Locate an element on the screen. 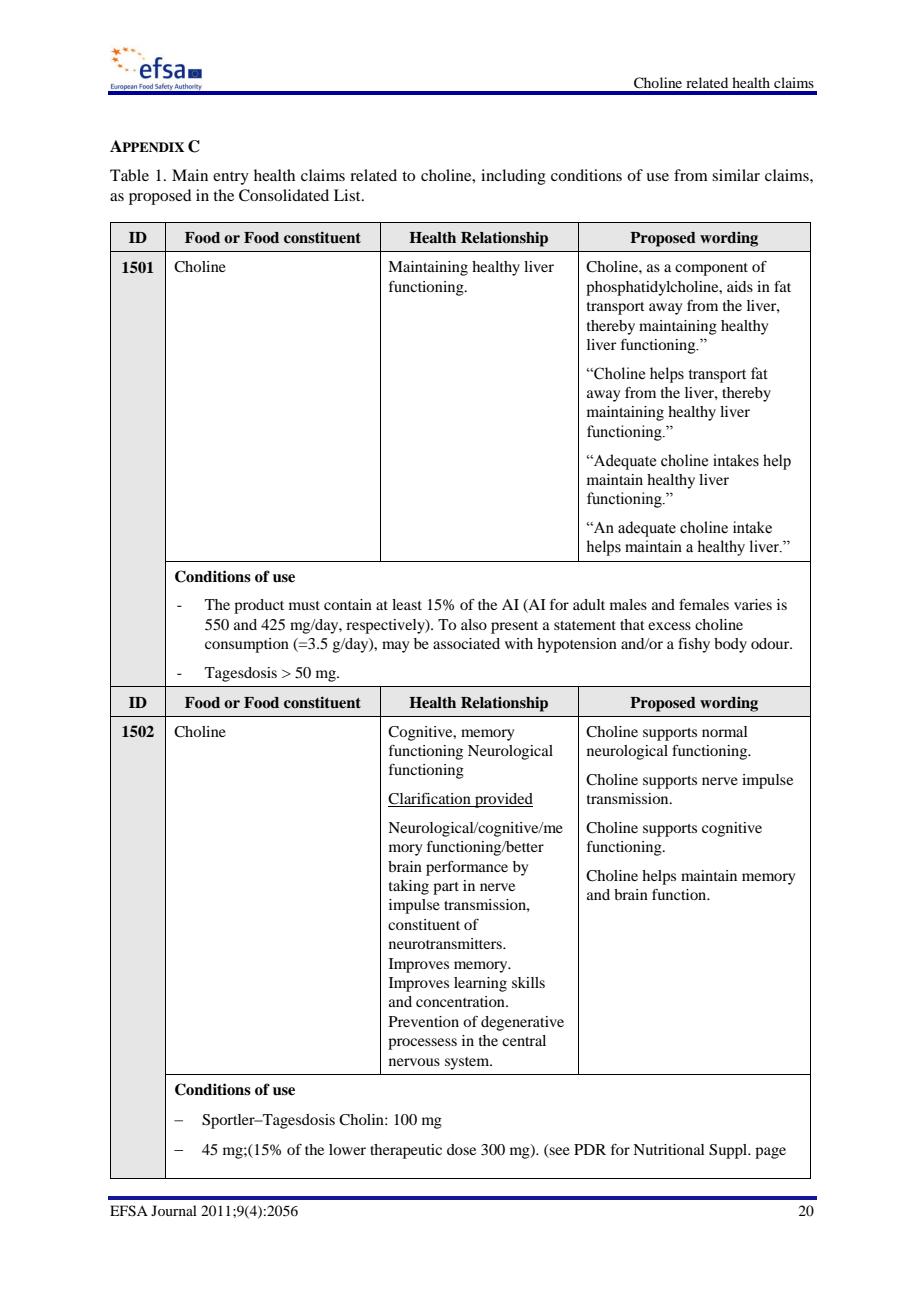 The width and height of the screenshot is (924, 1308). including is located at coordinates (513, 177).
